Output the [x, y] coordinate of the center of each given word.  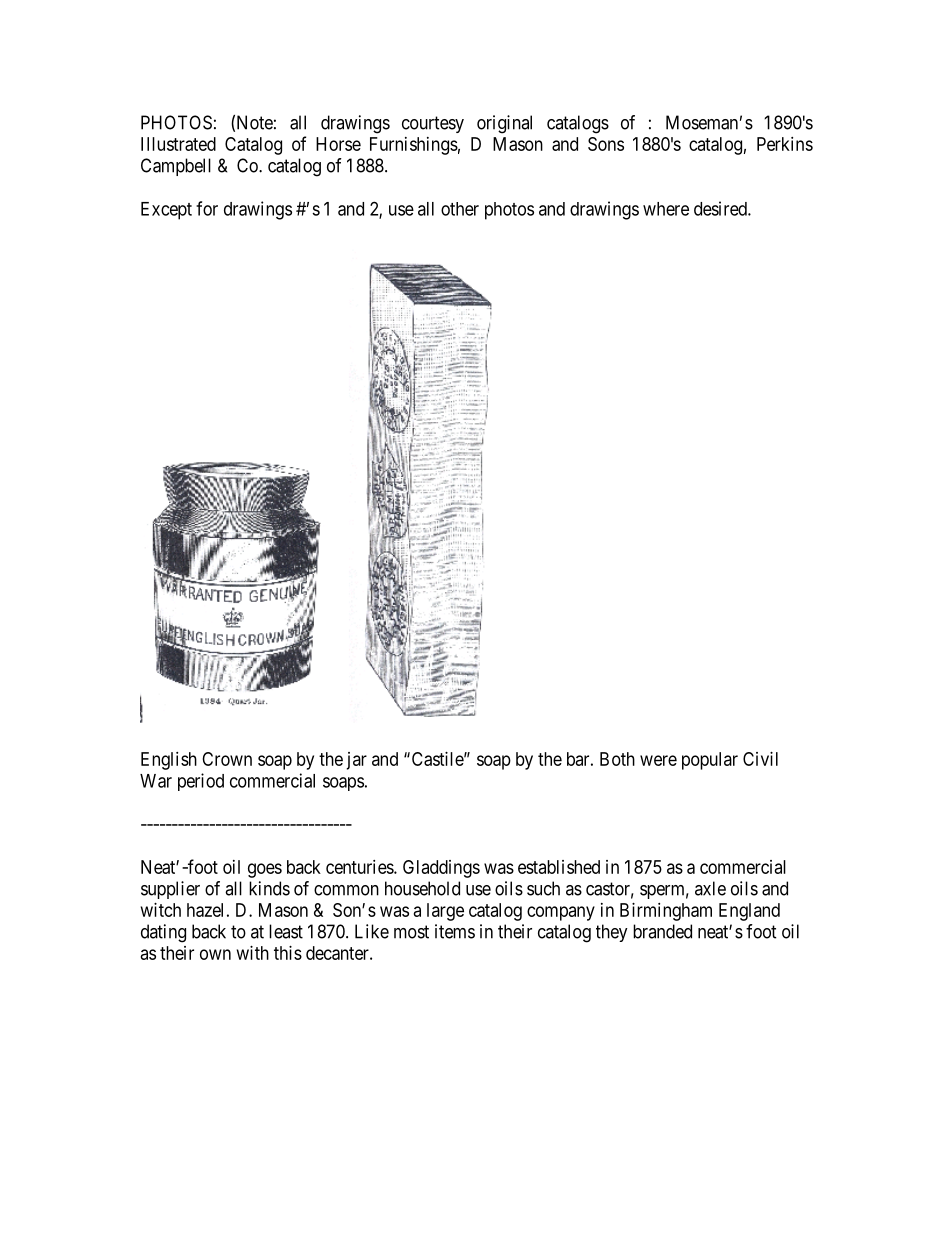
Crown [227, 759]
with [253, 953]
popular [710, 761]
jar [356, 761]
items [455, 931]
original [504, 124]
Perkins [785, 144]
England [749, 912]
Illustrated [178, 144]
